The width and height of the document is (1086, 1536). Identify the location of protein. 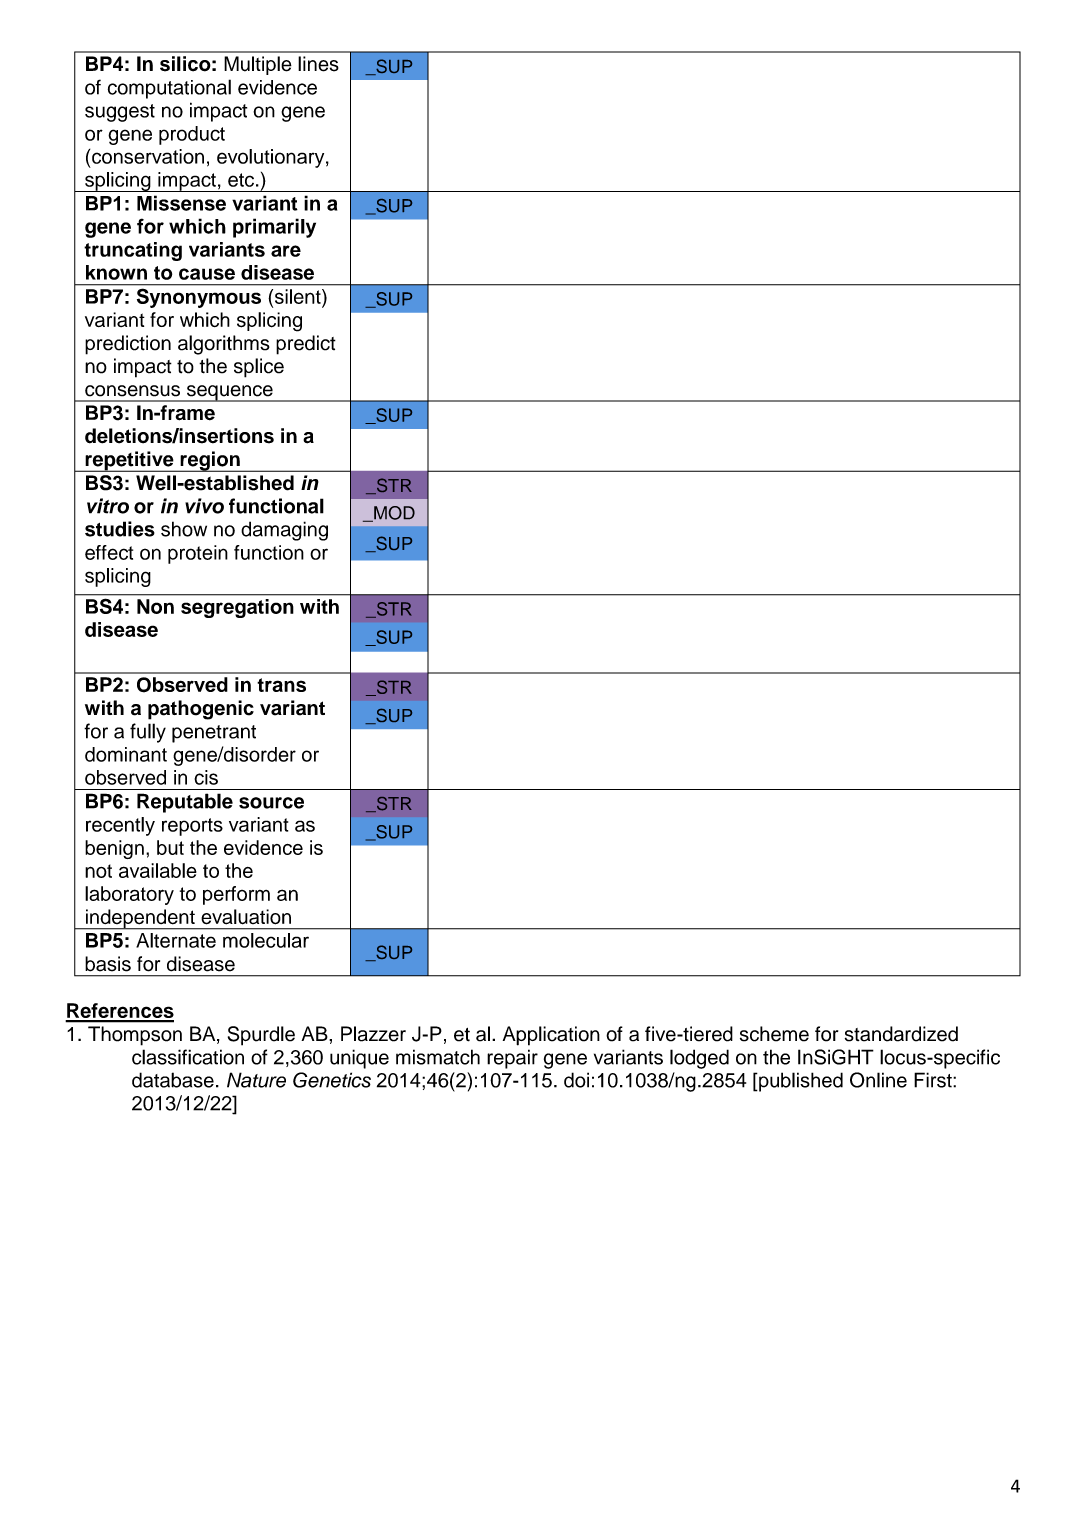
(198, 554).
